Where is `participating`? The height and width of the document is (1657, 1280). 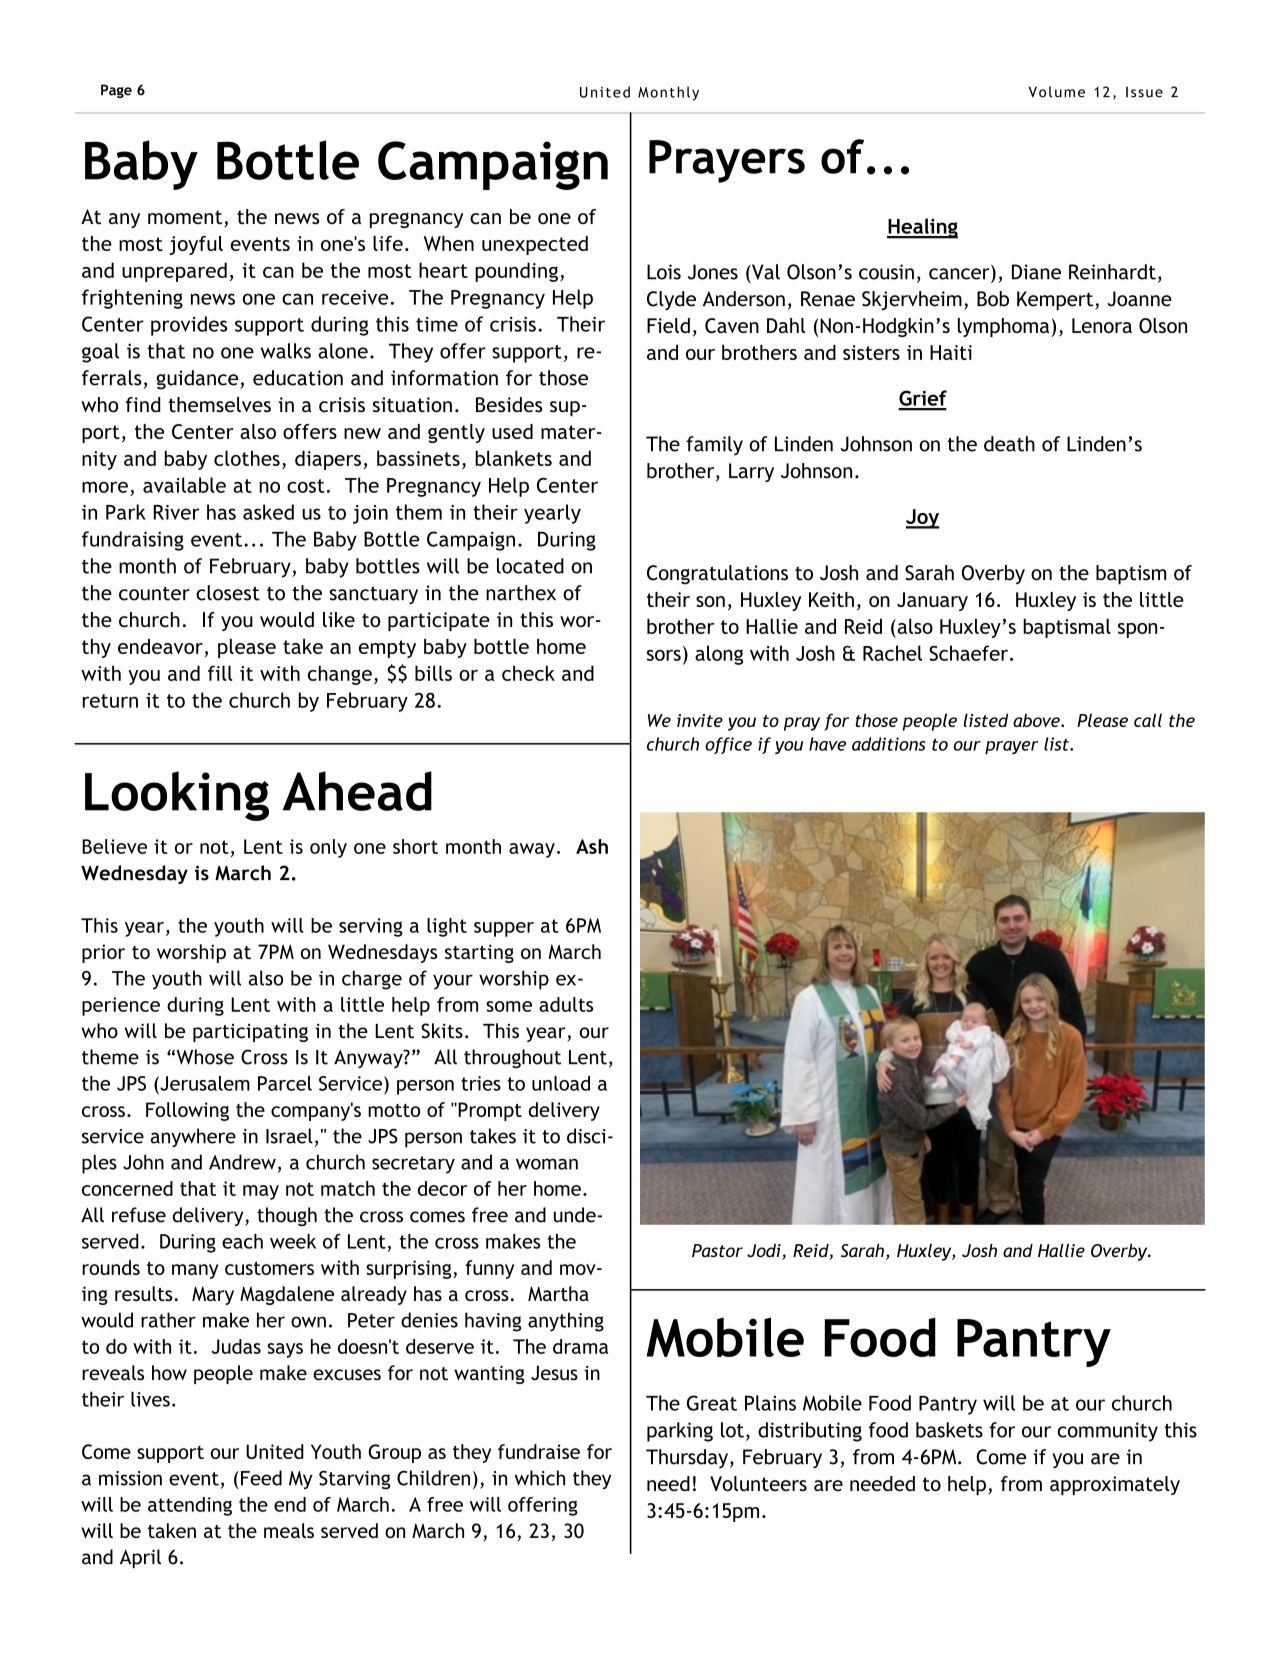 participating is located at coordinates (250, 1033).
